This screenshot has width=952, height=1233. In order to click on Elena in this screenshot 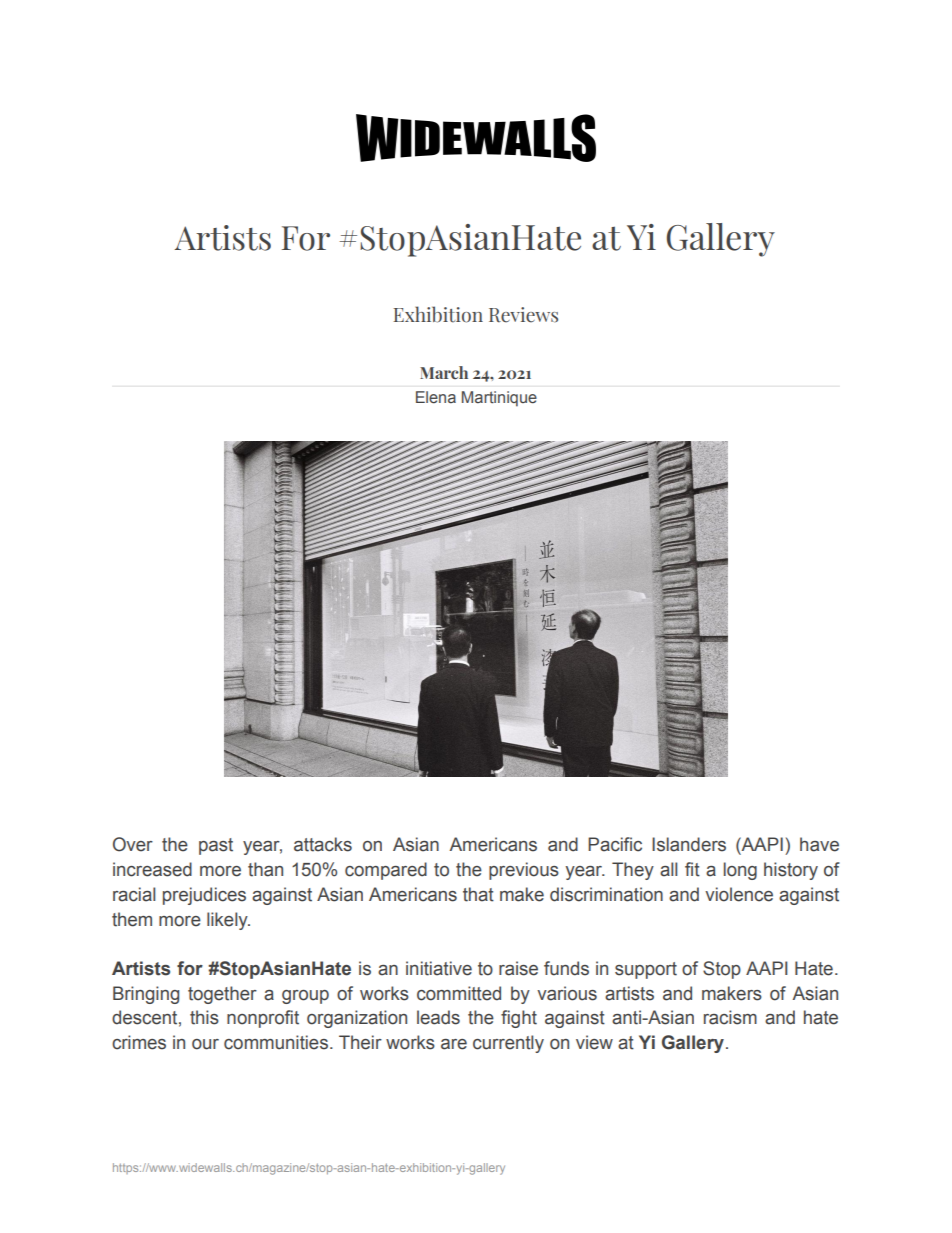, I will do `click(436, 397)`.
